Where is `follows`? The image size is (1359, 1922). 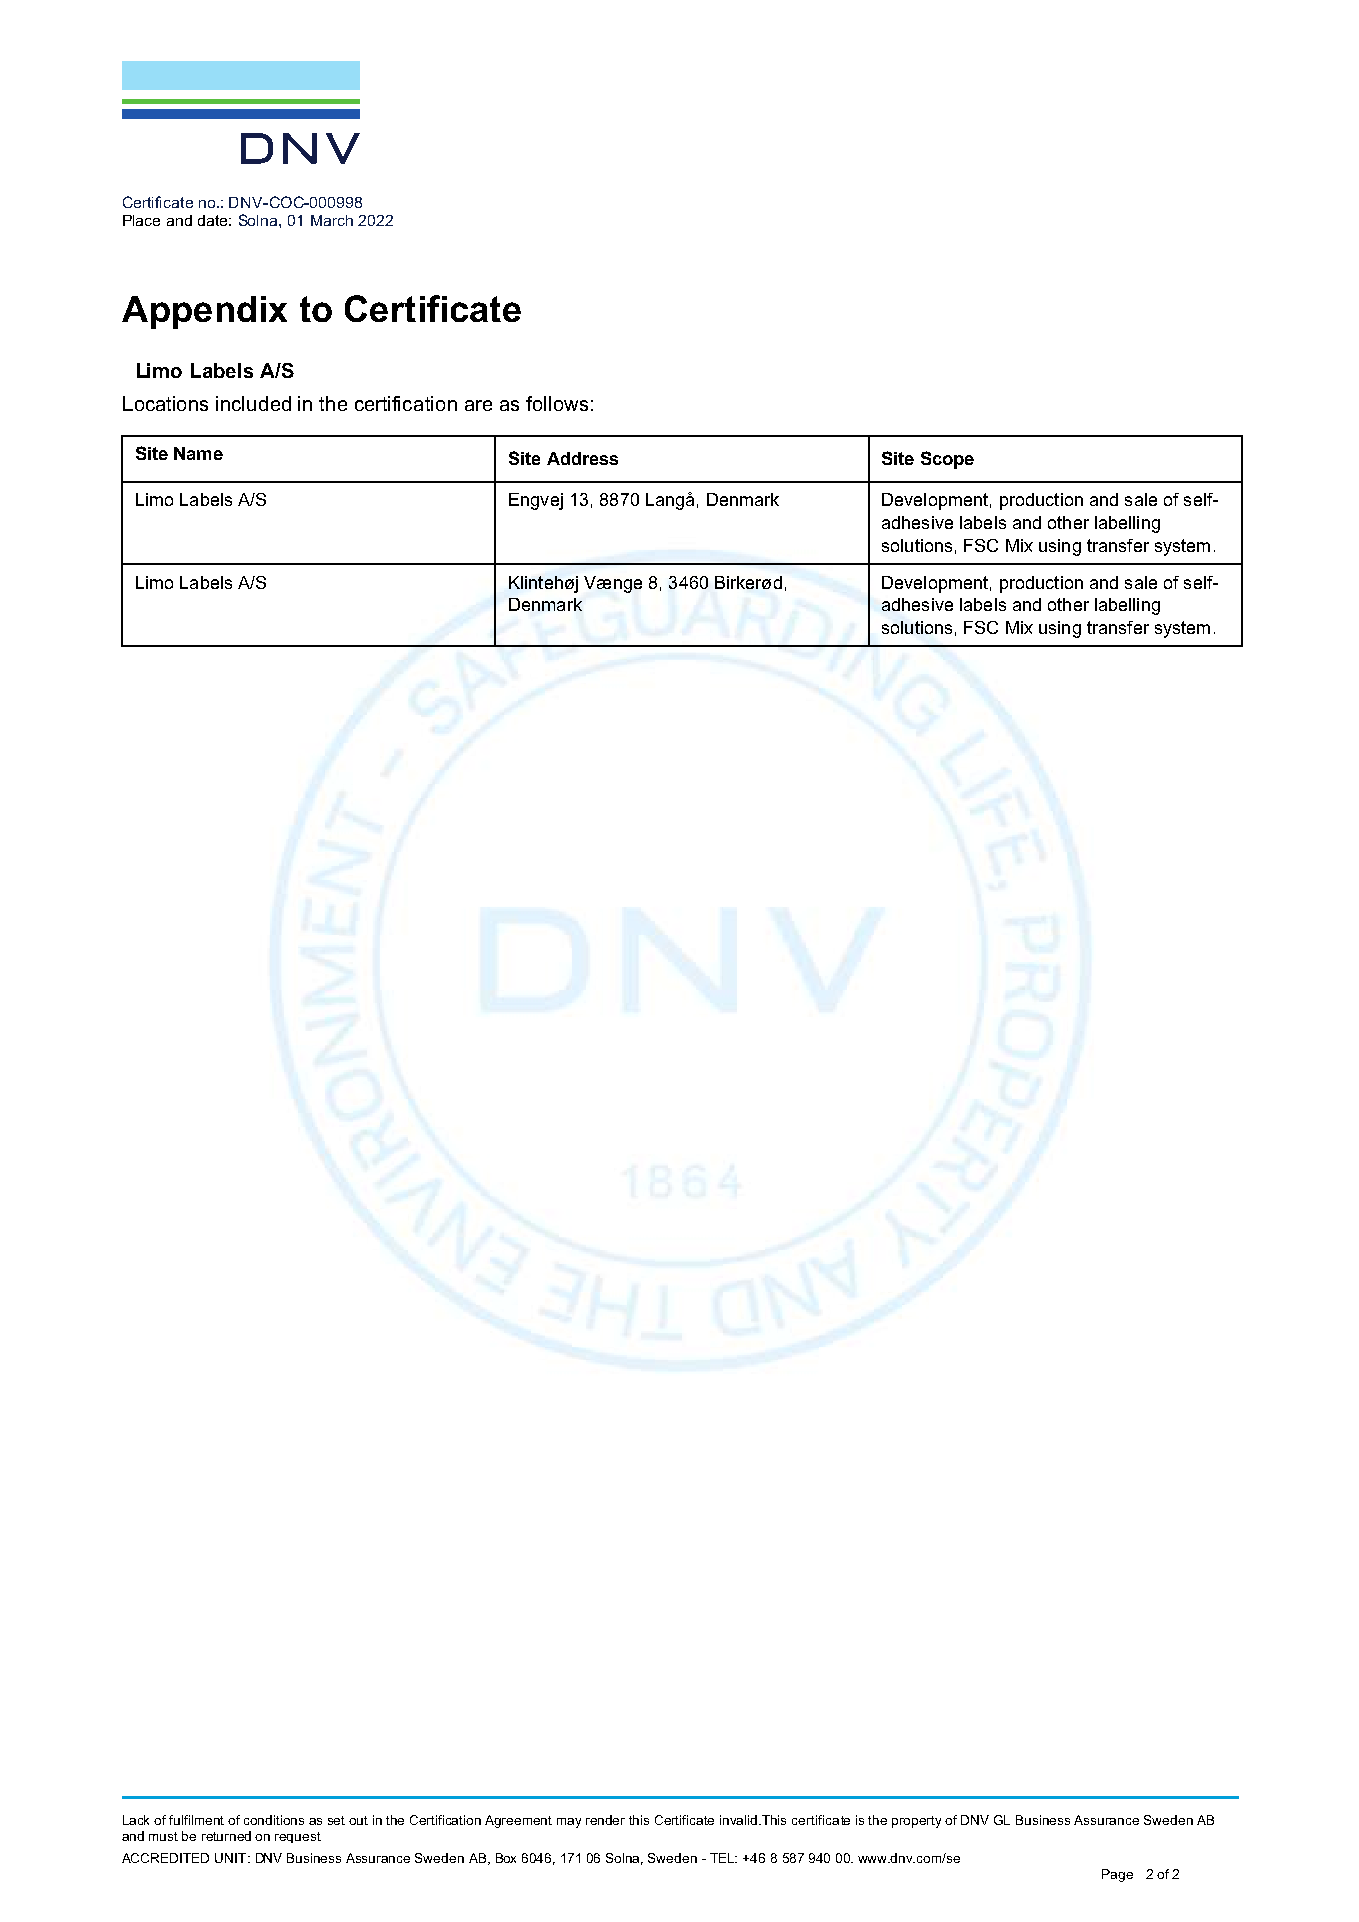
follows is located at coordinates (557, 403).
